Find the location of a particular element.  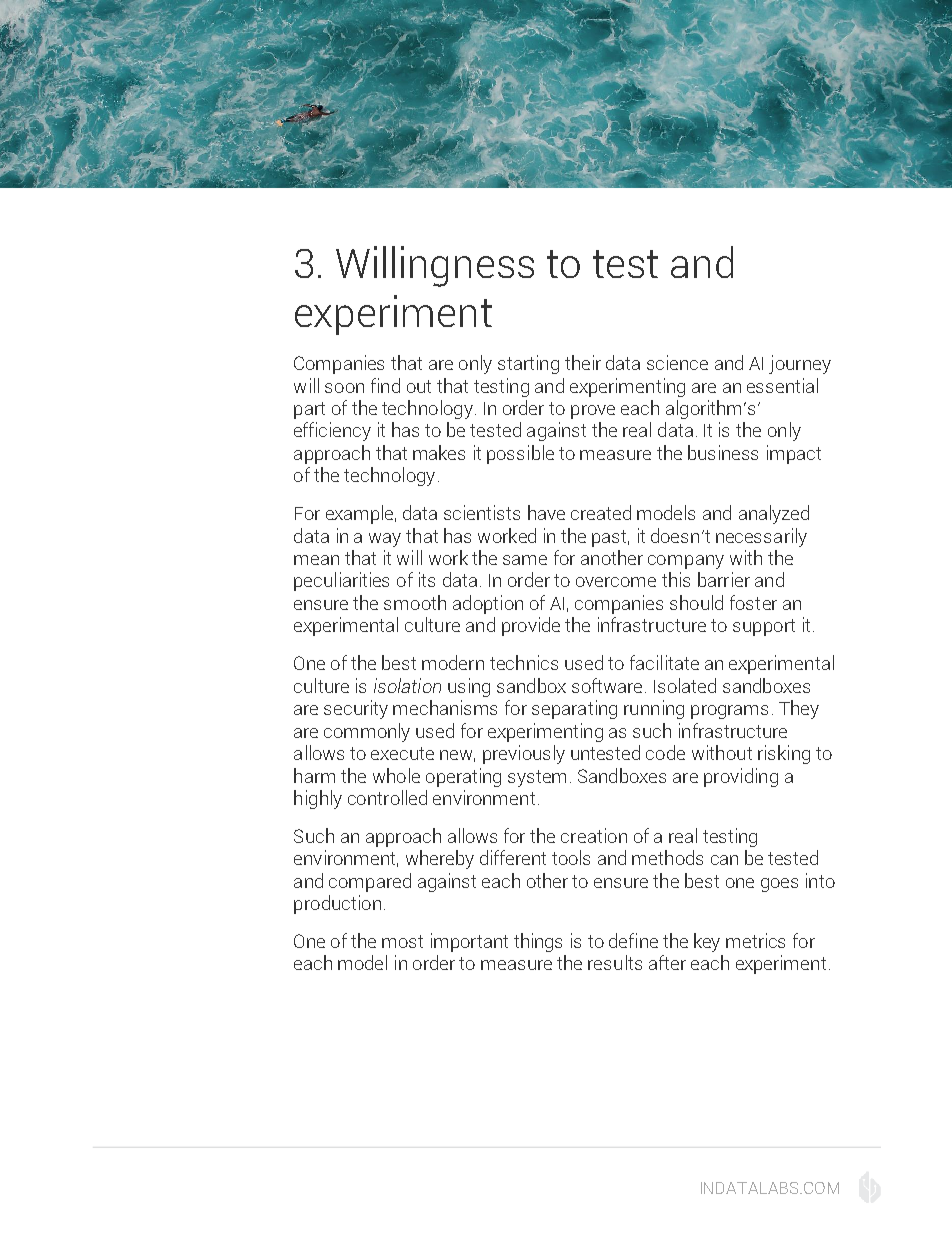

metrics is located at coordinates (755, 940).
